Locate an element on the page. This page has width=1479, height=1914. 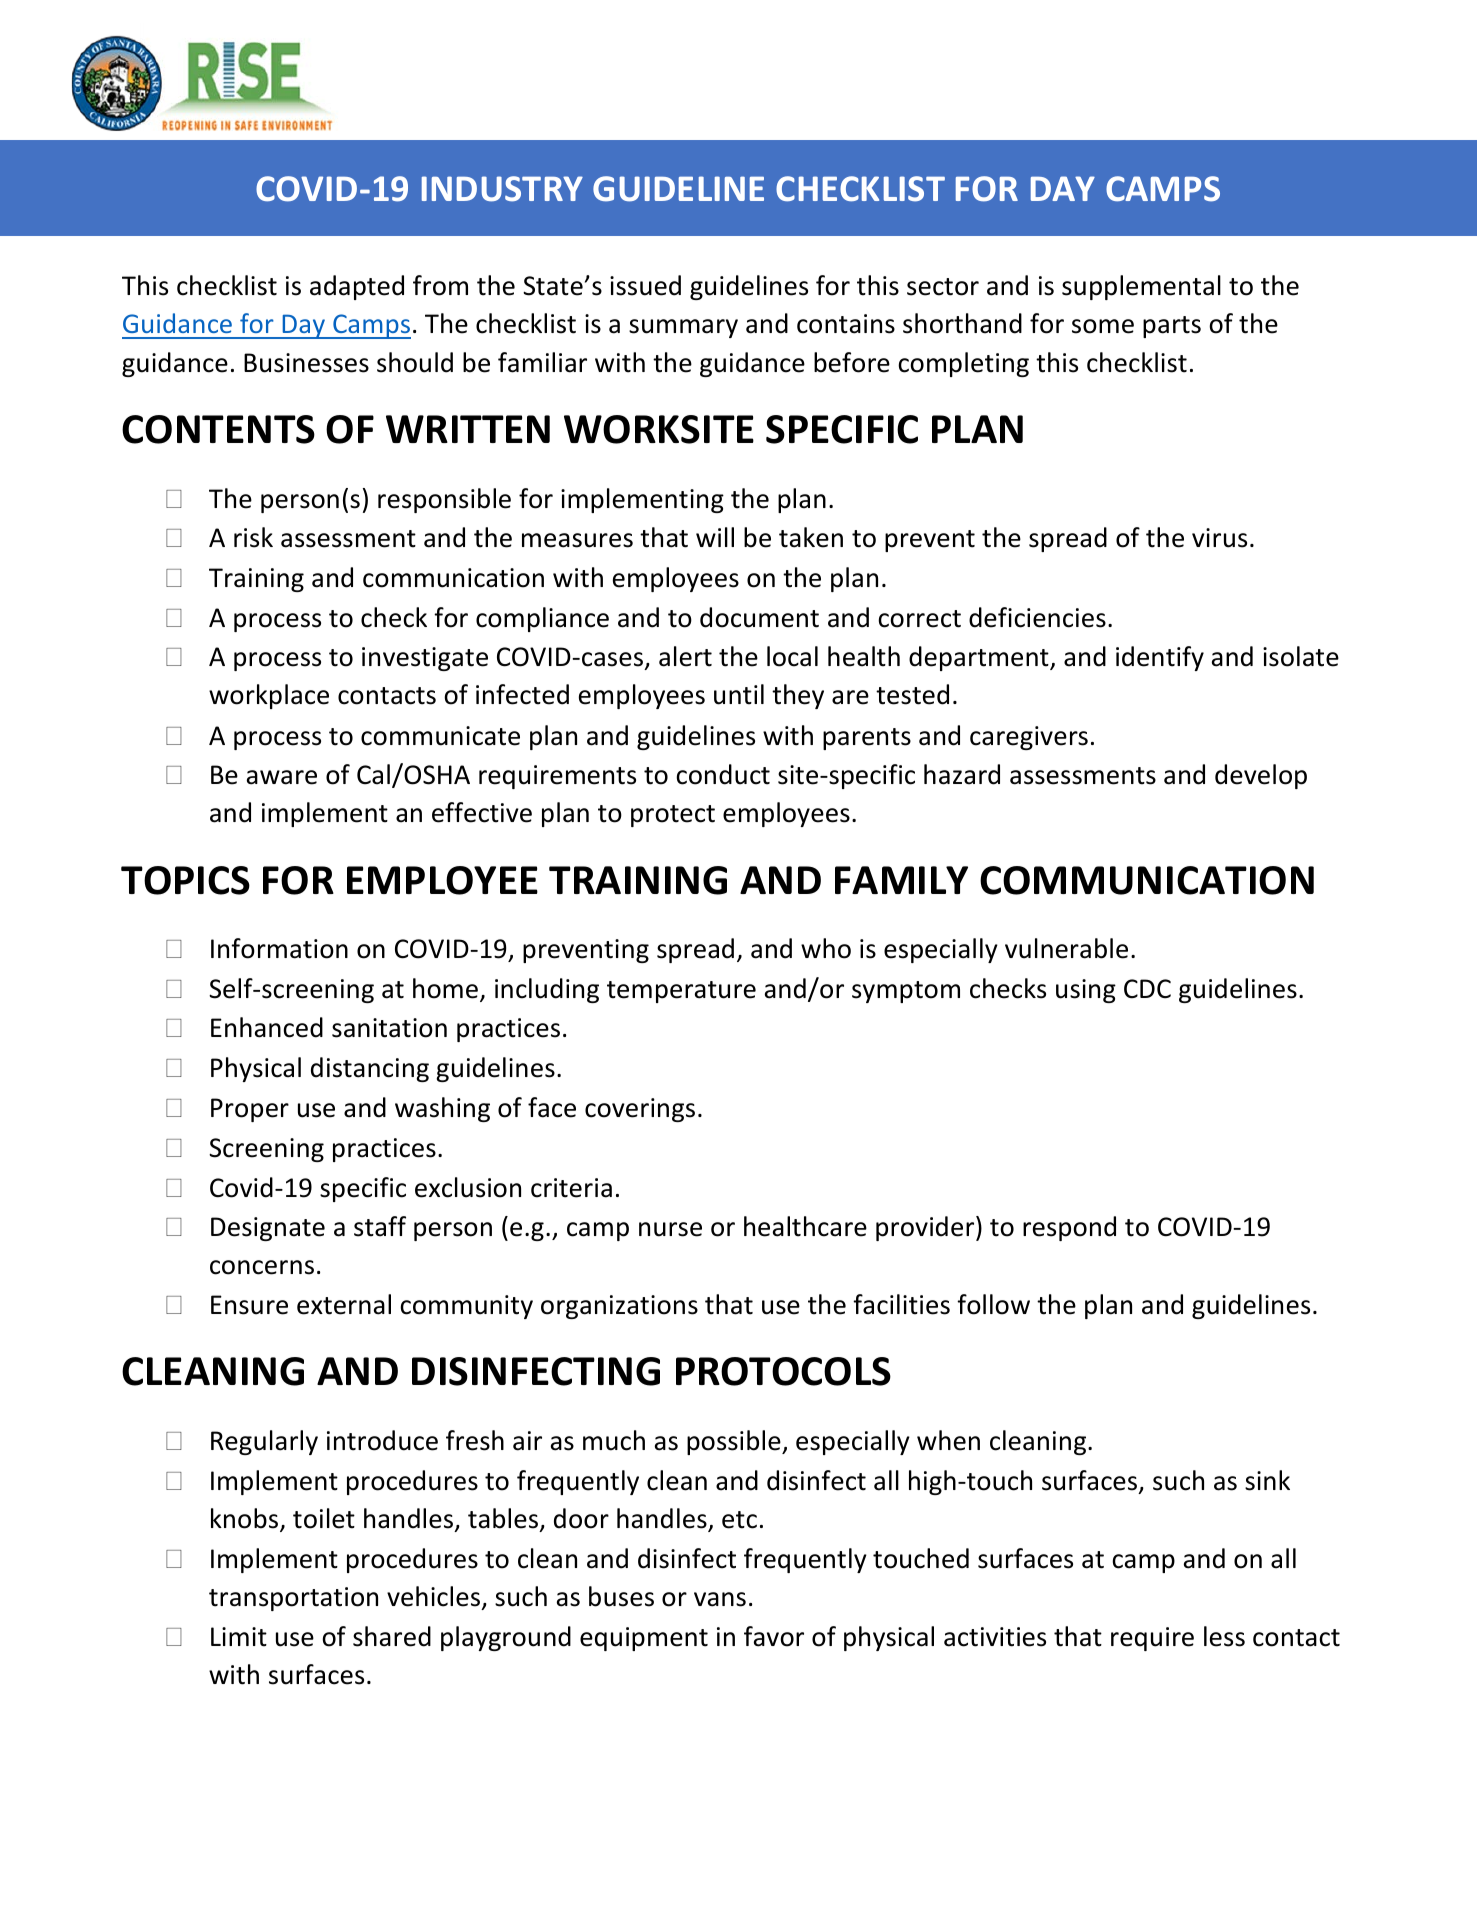
transportation is located at coordinates (293, 1599).
